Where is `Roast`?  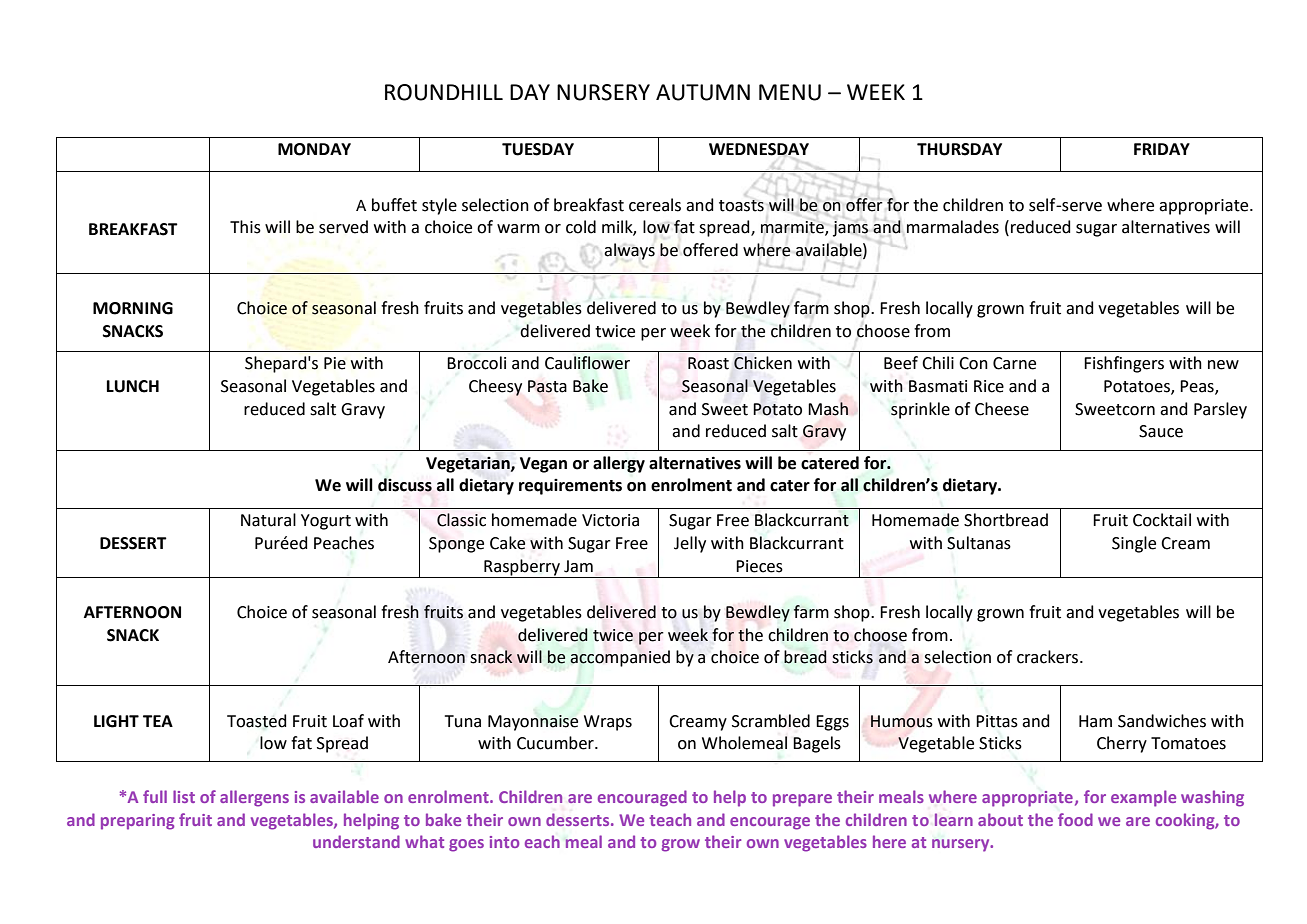 Roast is located at coordinates (708, 363).
